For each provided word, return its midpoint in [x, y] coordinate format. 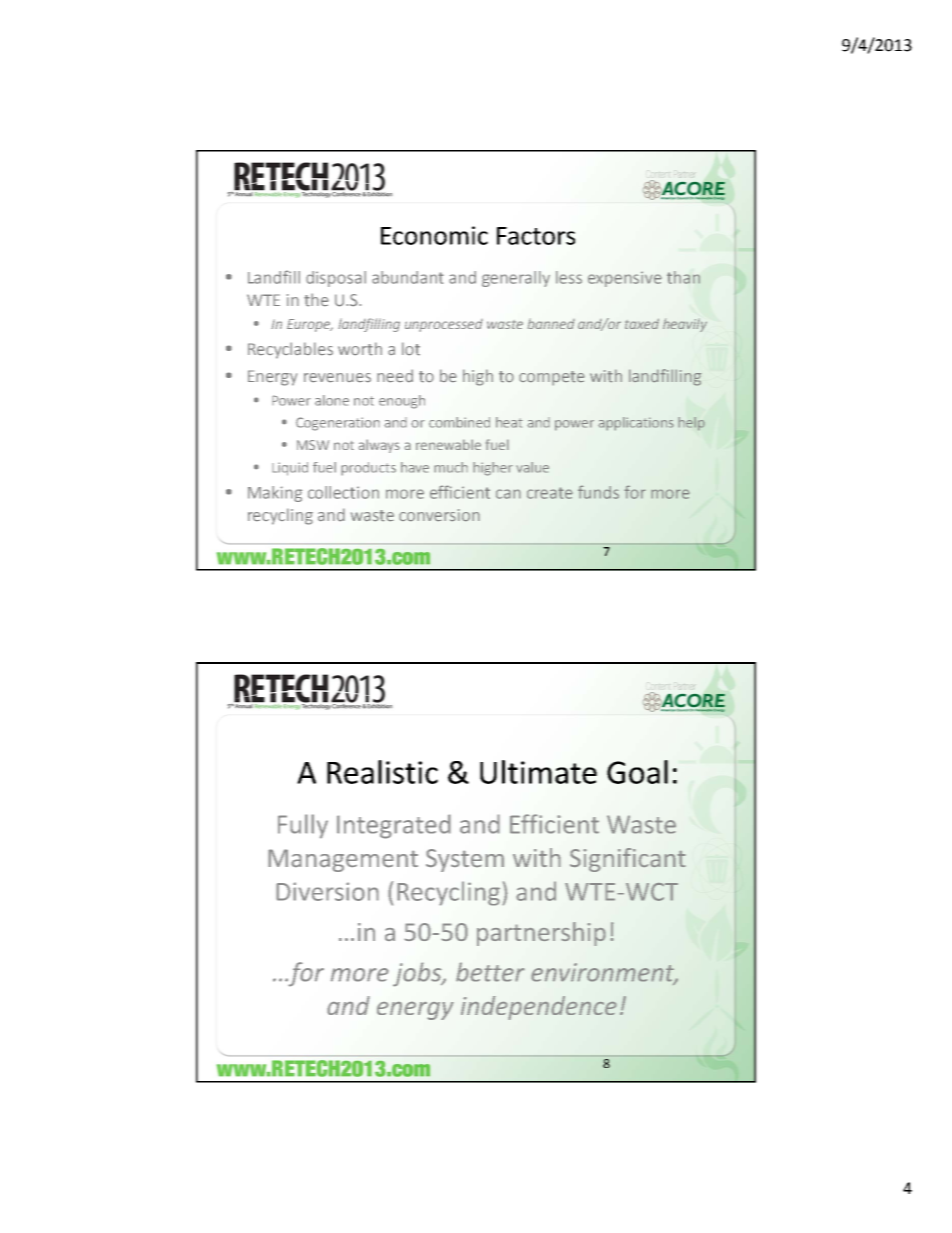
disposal [336, 279]
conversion [439, 515]
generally [516, 279]
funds [598, 492]
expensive [625, 279]
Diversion [327, 891]
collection [343, 492]
